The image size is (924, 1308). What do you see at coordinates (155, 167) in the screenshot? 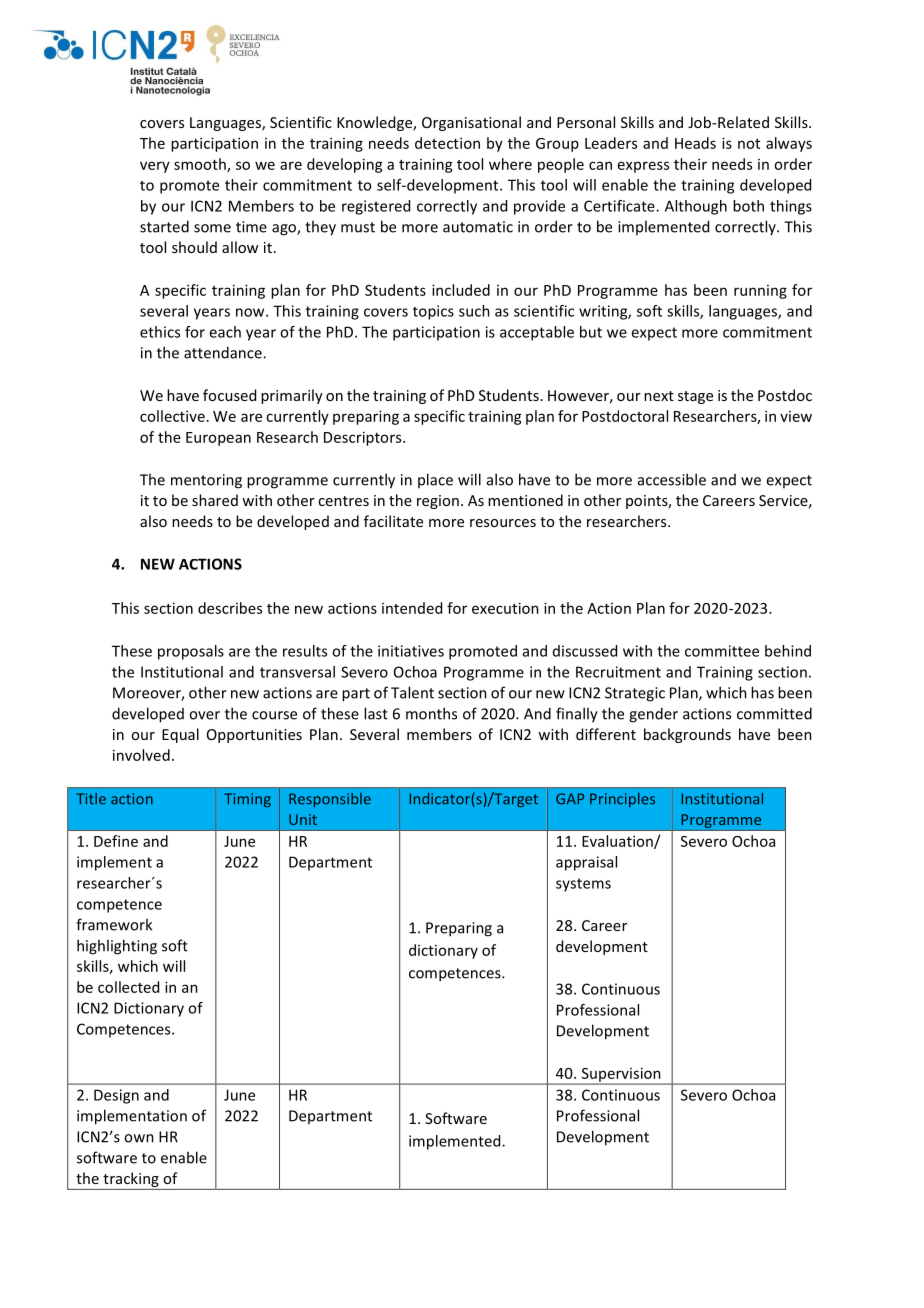
I see `very` at bounding box center [155, 167].
